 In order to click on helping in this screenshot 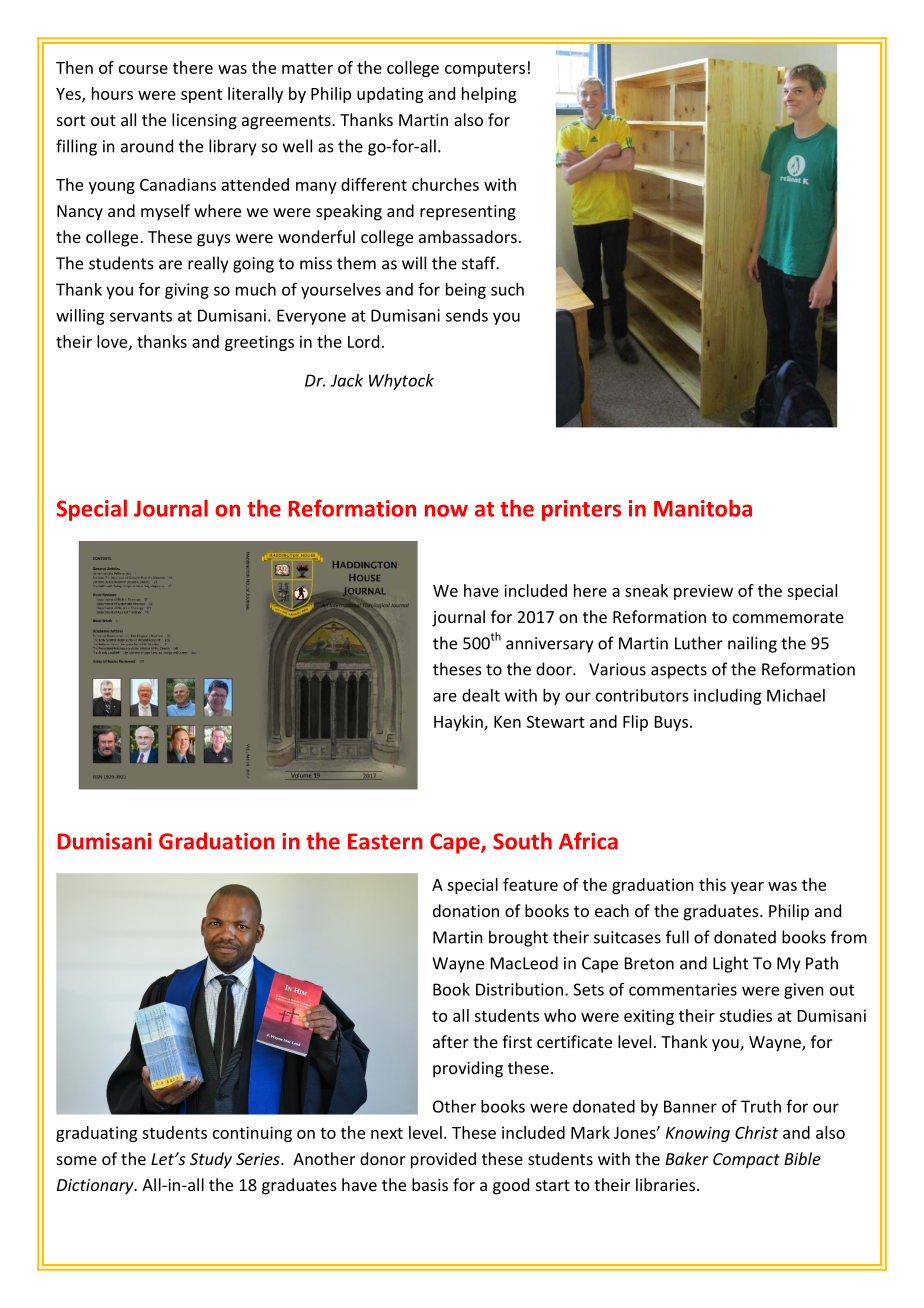, I will do `click(489, 95)`.
